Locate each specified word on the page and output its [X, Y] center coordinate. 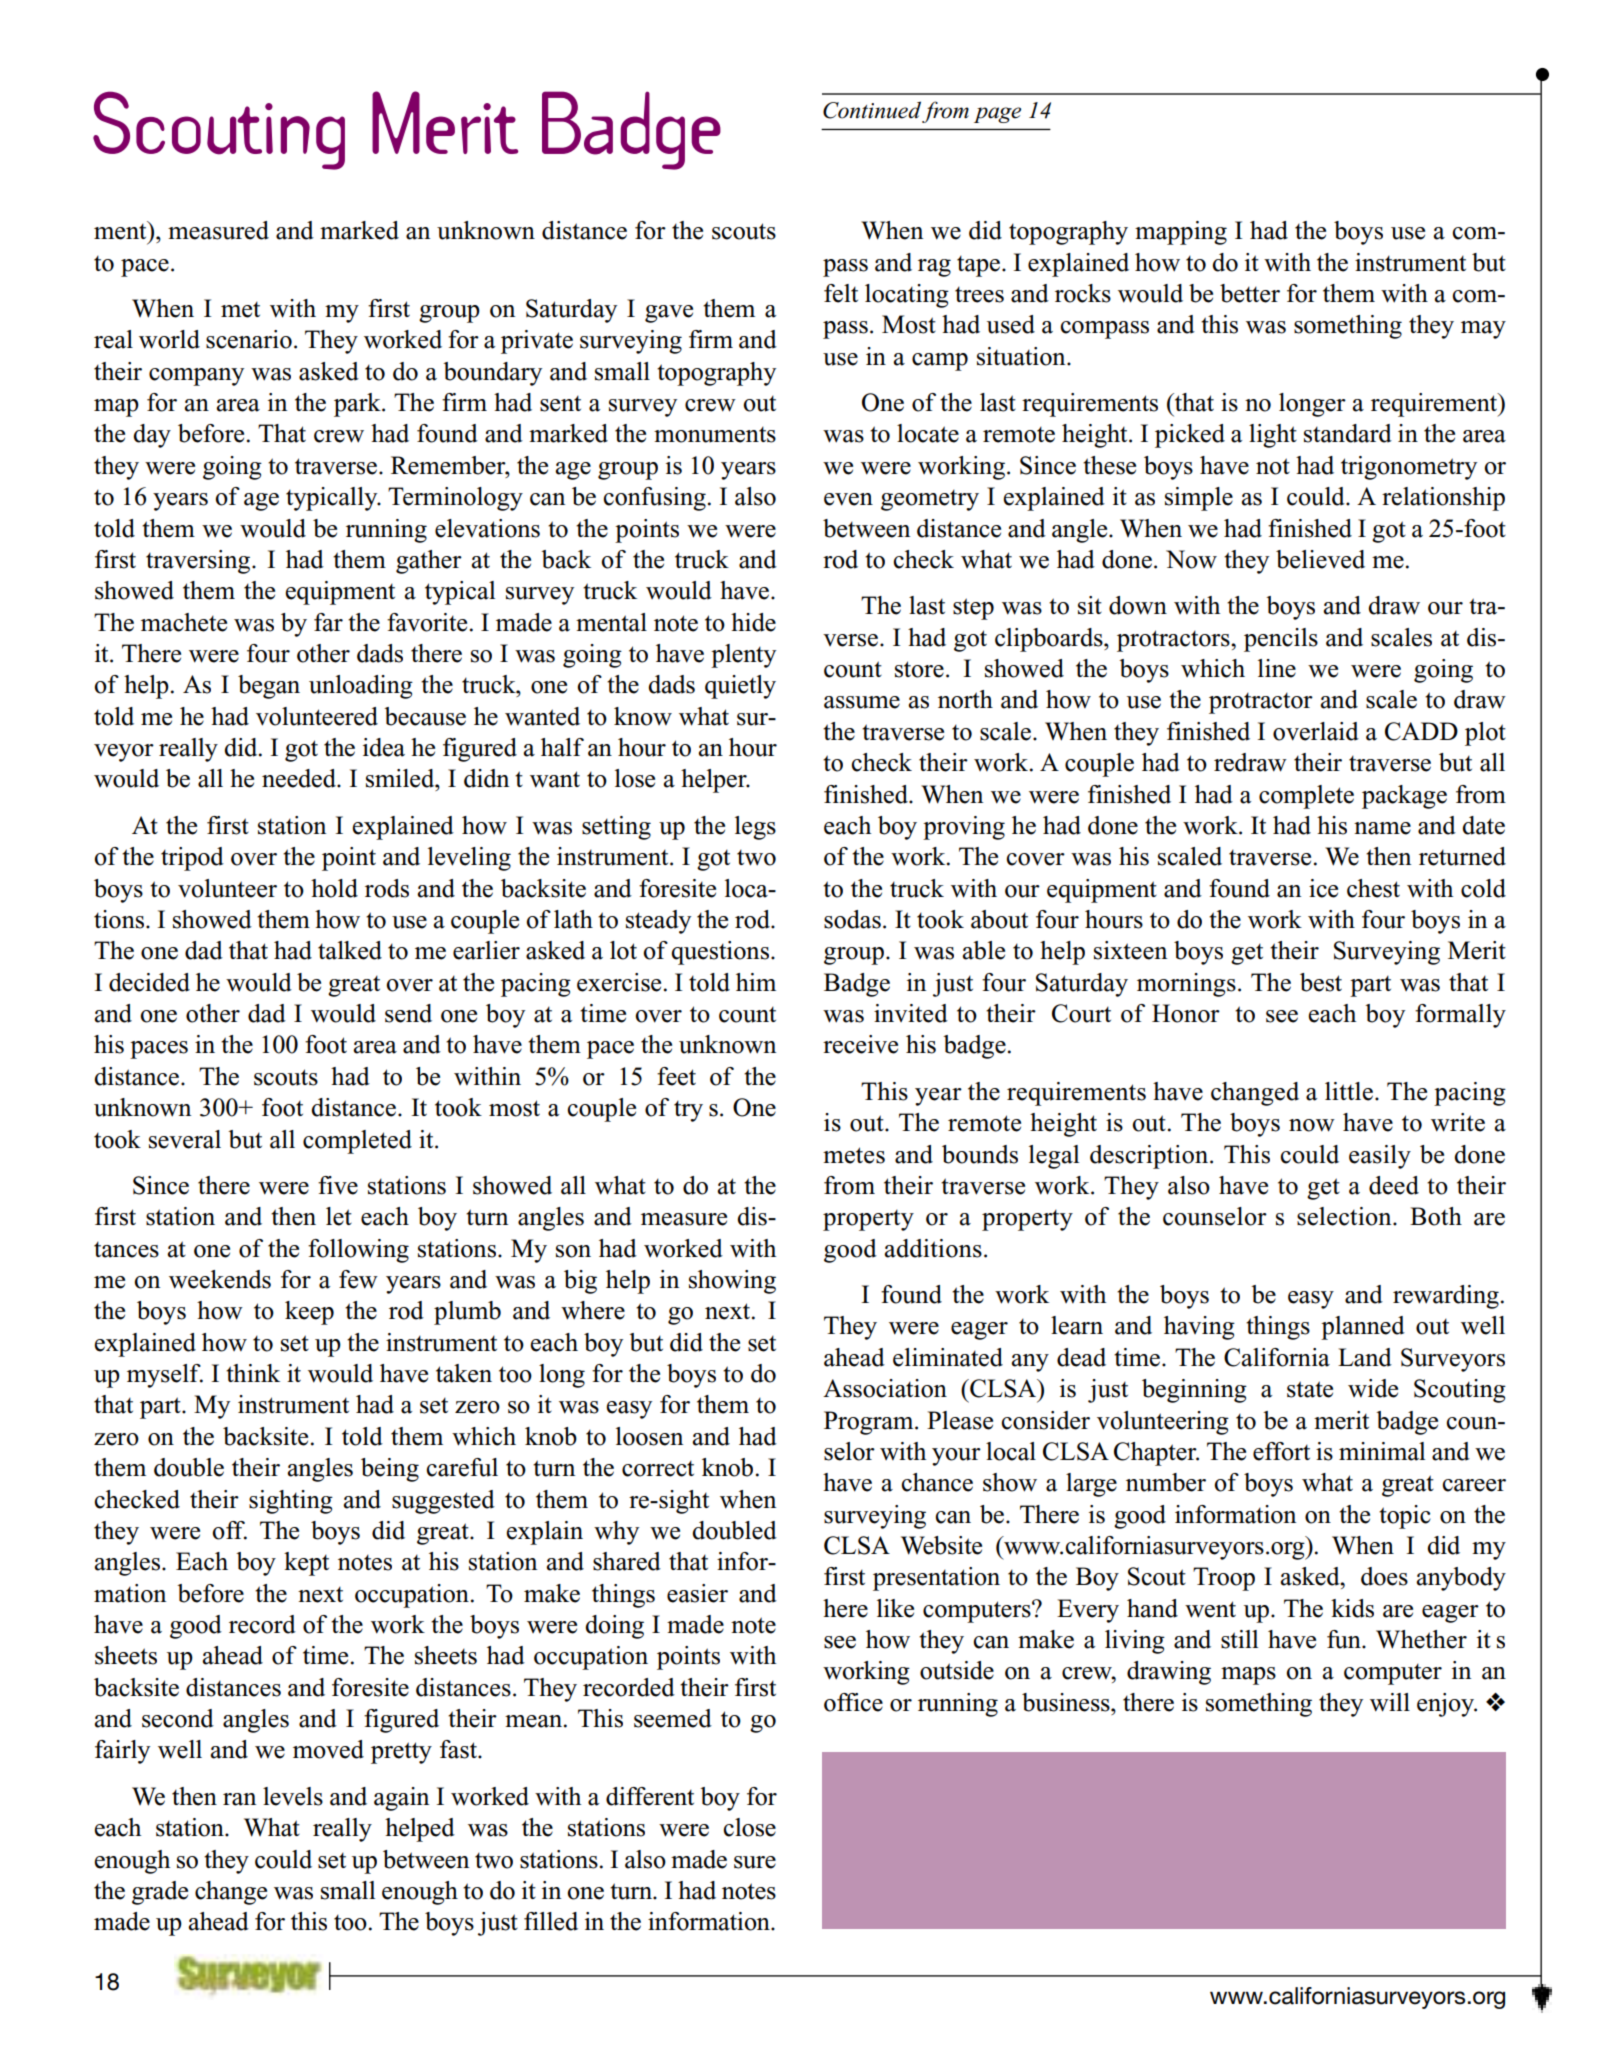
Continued [872, 110]
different [650, 1796]
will [1390, 1702]
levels [293, 1796]
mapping [1181, 233]
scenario [249, 339]
